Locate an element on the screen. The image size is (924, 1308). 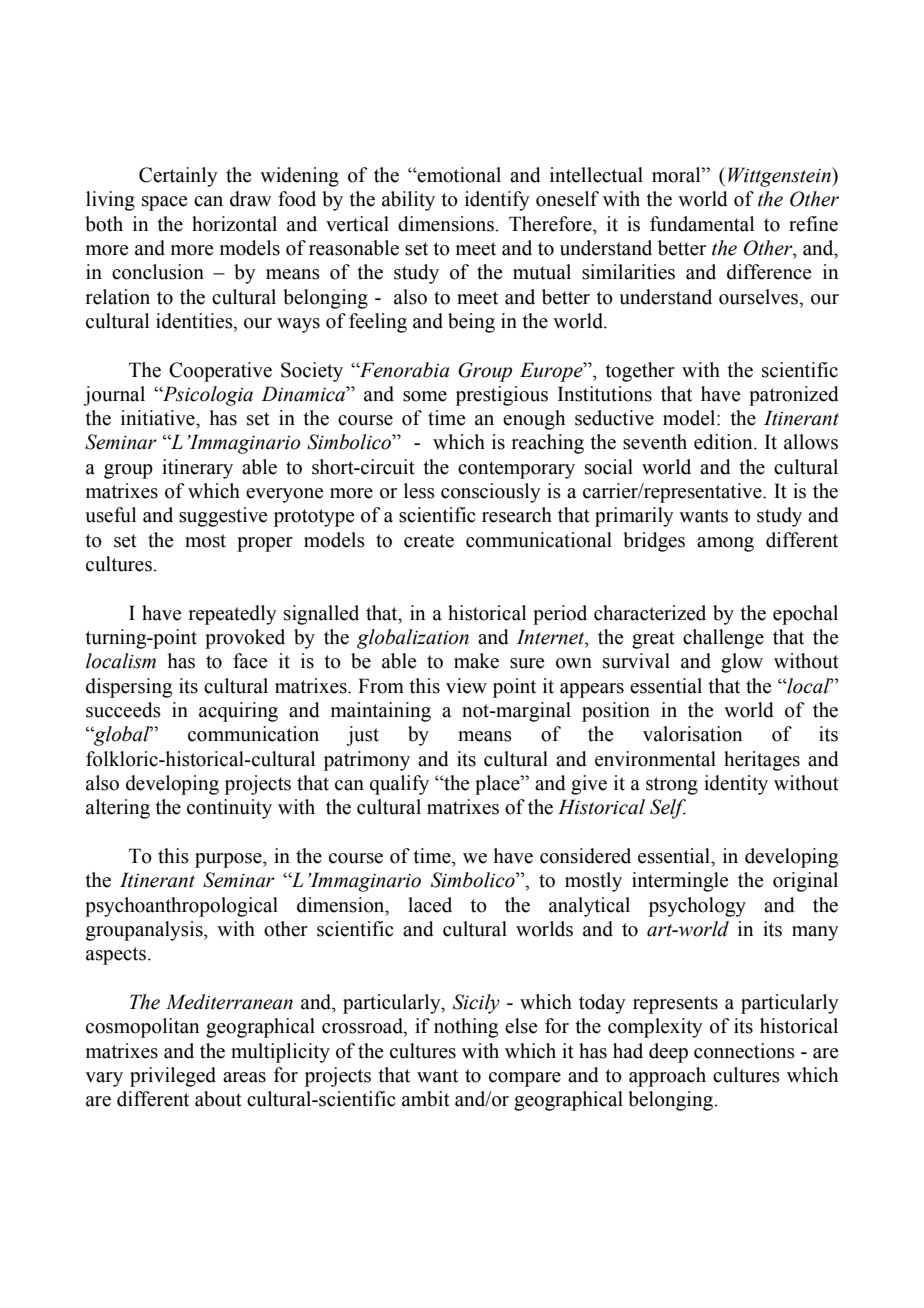
identify is located at coordinates (497, 201).
